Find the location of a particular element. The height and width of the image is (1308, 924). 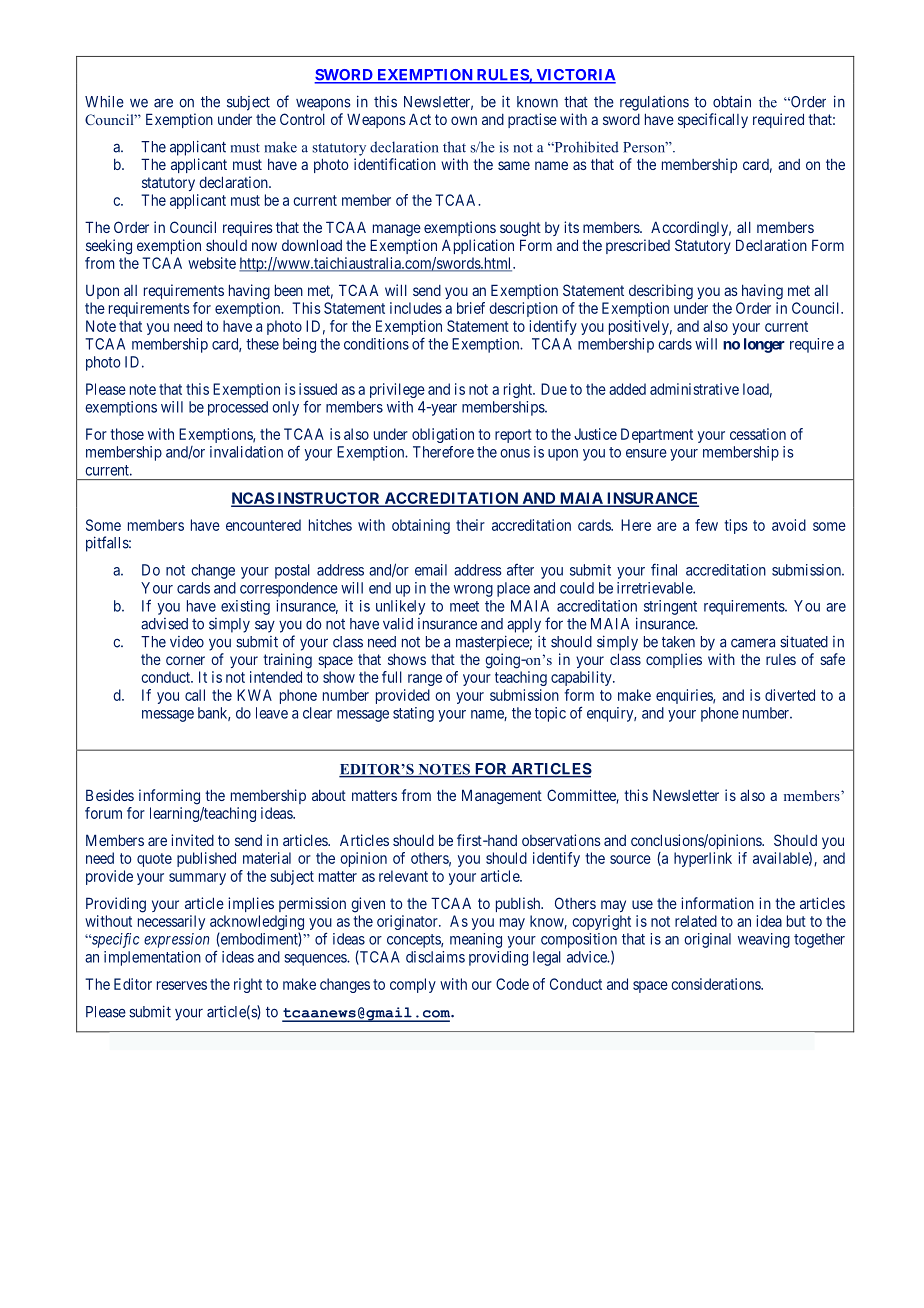

While is located at coordinates (104, 102).
